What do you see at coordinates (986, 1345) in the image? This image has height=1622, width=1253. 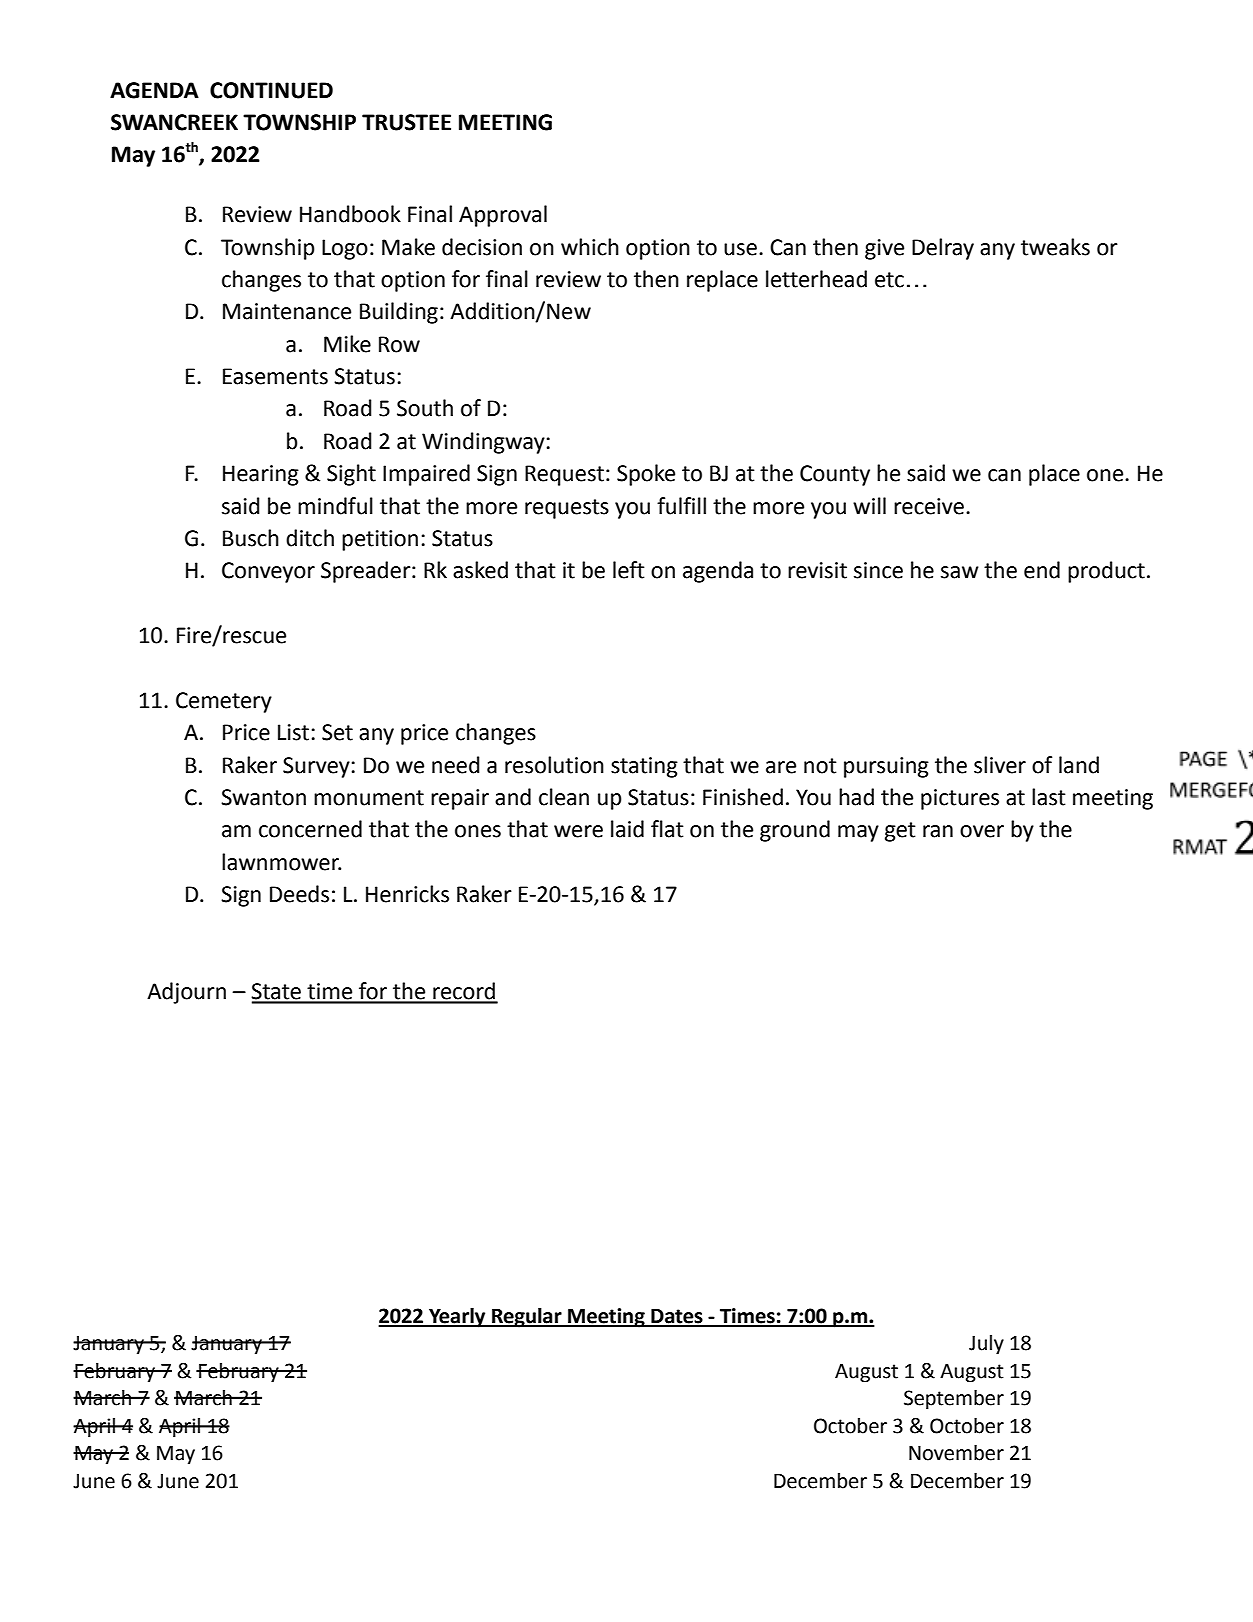 I see `July` at bounding box center [986, 1345].
